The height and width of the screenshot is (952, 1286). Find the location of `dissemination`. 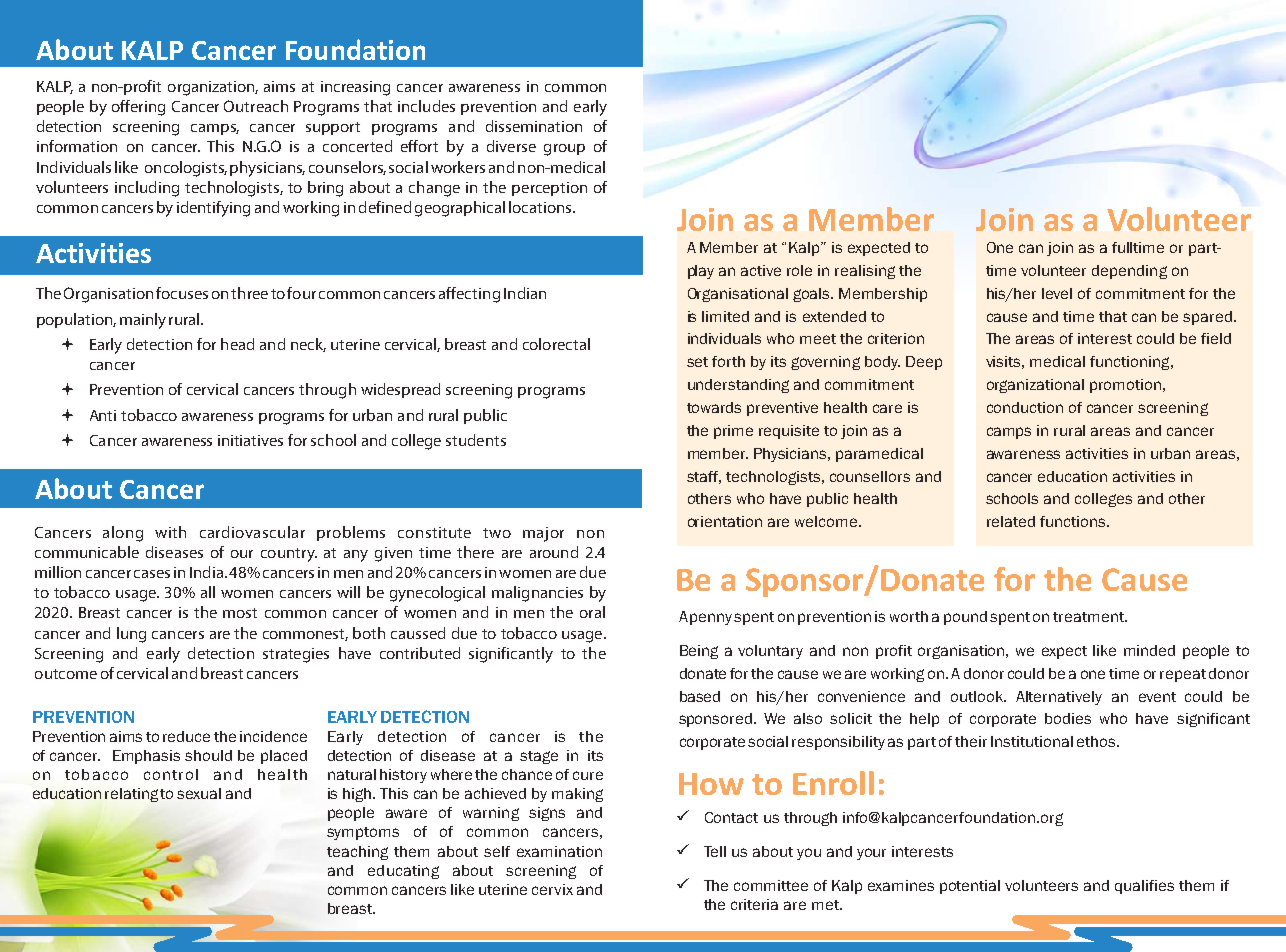

dissemination is located at coordinates (534, 126).
